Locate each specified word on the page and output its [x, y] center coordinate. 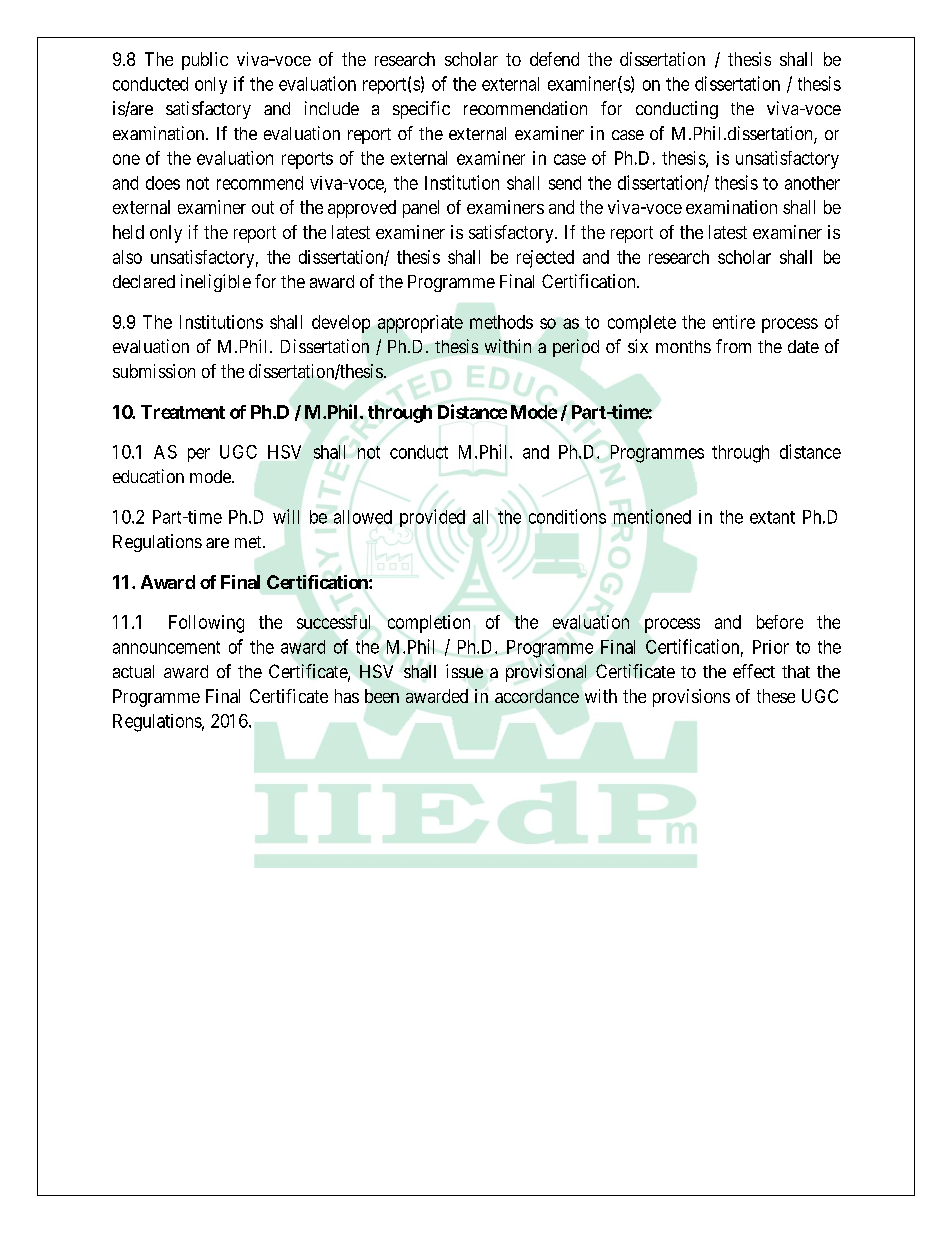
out [263, 207]
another [812, 183]
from [733, 346]
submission [154, 371]
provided [432, 518]
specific [421, 110]
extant [772, 517]
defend [554, 59]
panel [421, 209]
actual [133, 671]
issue [464, 671]
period [576, 348]
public [205, 61]
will [286, 516]
